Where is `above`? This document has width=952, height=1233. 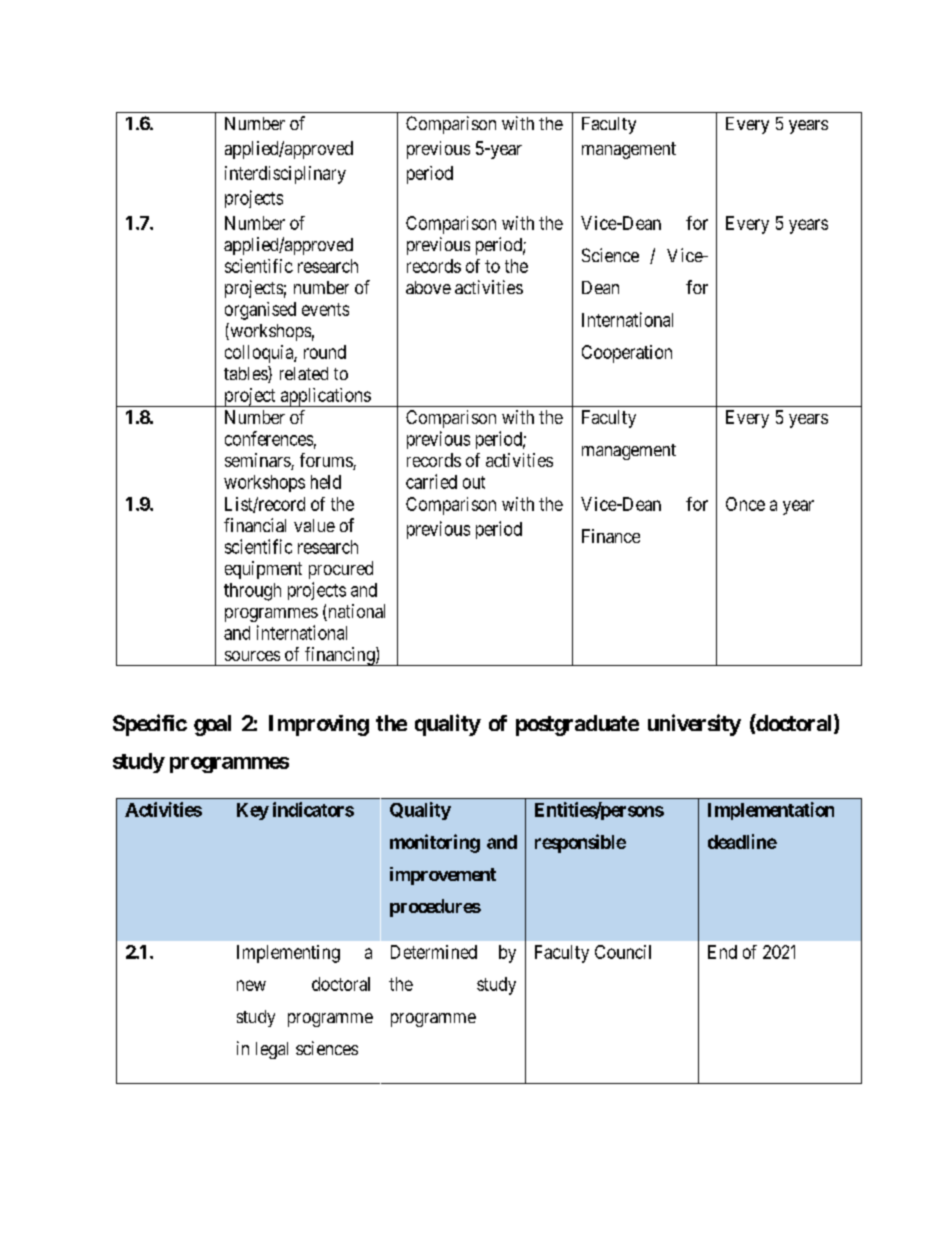
above is located at coordinates (428, 287).
